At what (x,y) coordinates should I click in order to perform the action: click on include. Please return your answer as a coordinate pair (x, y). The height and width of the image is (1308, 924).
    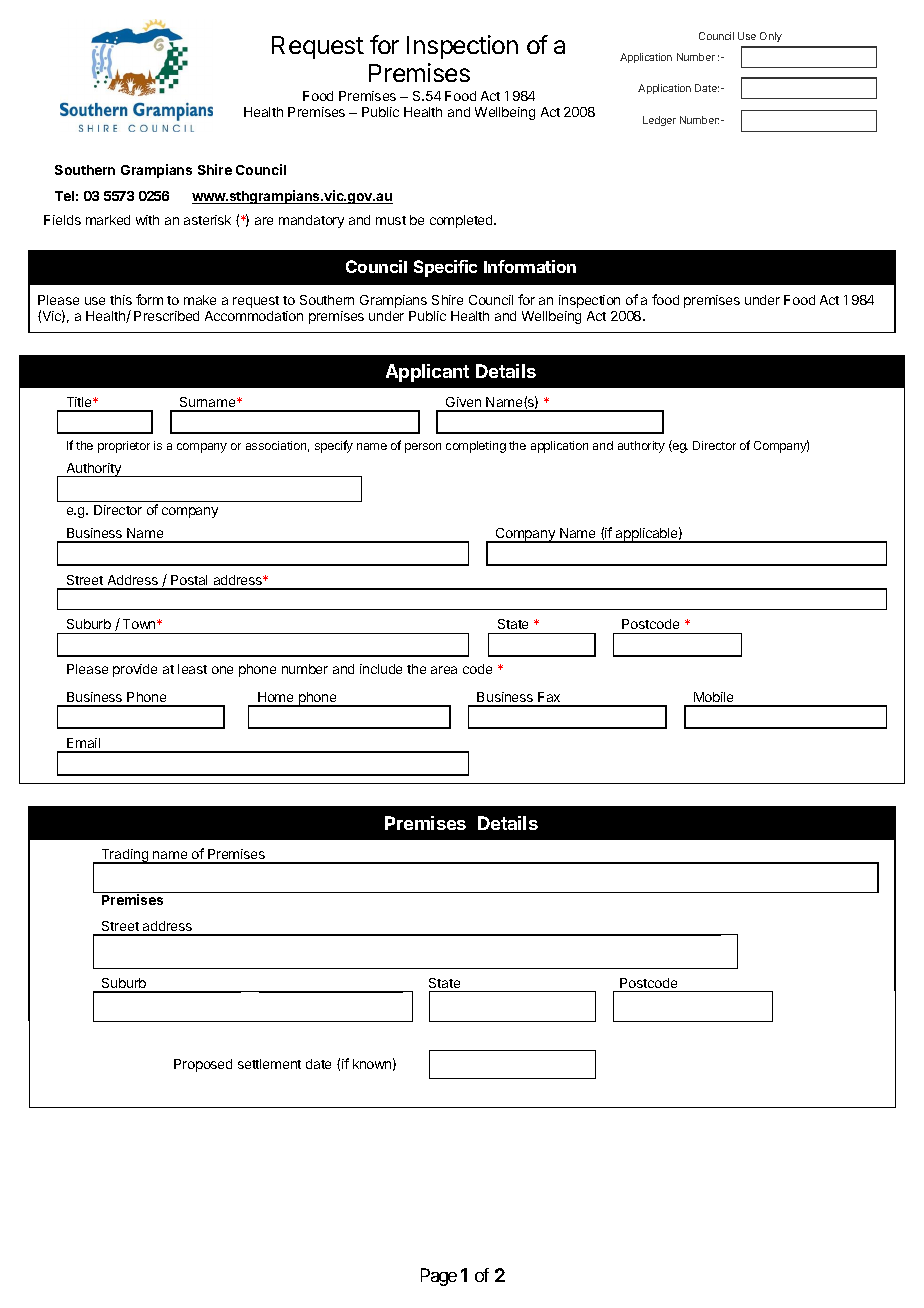
    Looking at the image, I should click on (381, 669).
